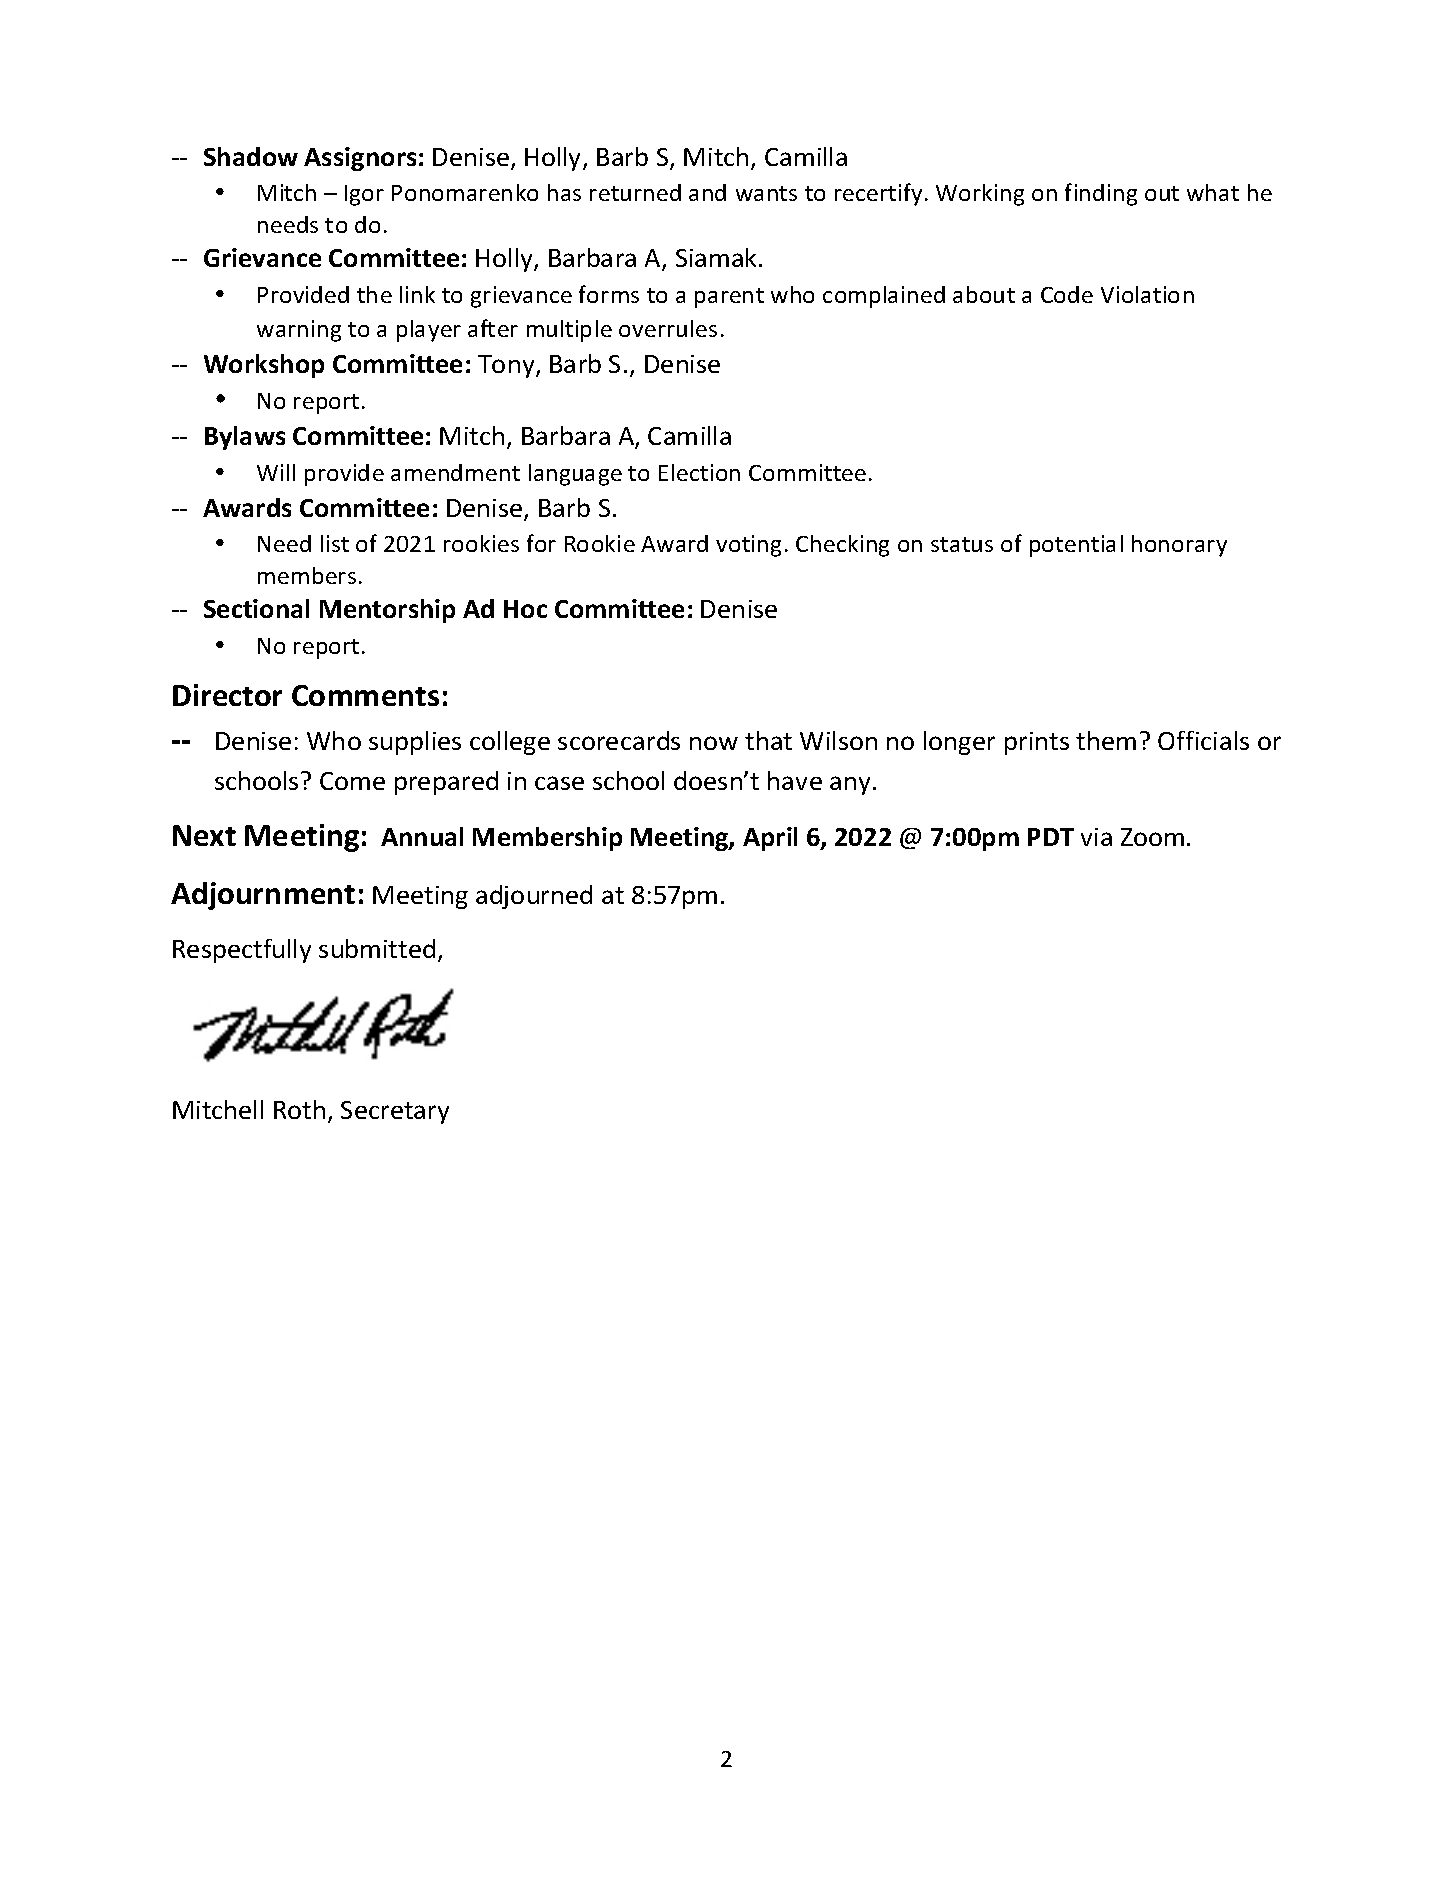 The width and height of the screenshot is (1454, 1881). I want to click on Igor, so click(364, 195).
